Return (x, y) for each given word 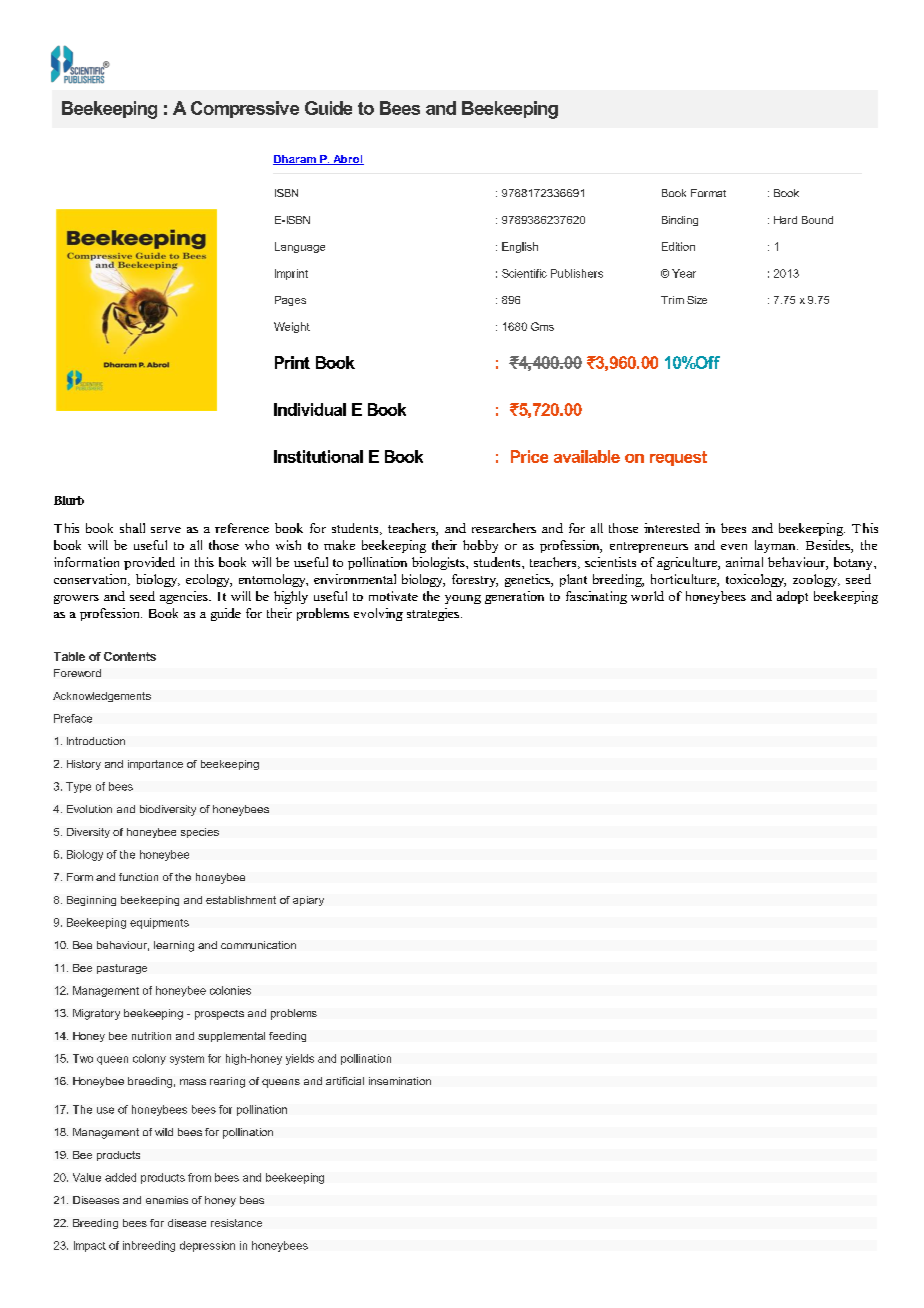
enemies (167, 1200)
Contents (130, 656)
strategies (433, 614)
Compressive (245, 109)
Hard (785, 220)
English (520, 247)
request (678, 458)
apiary (308, 901)
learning (174, 946)
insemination (400, 1081)
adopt (792, 597)
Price (529, 456)
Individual (310, 409)
